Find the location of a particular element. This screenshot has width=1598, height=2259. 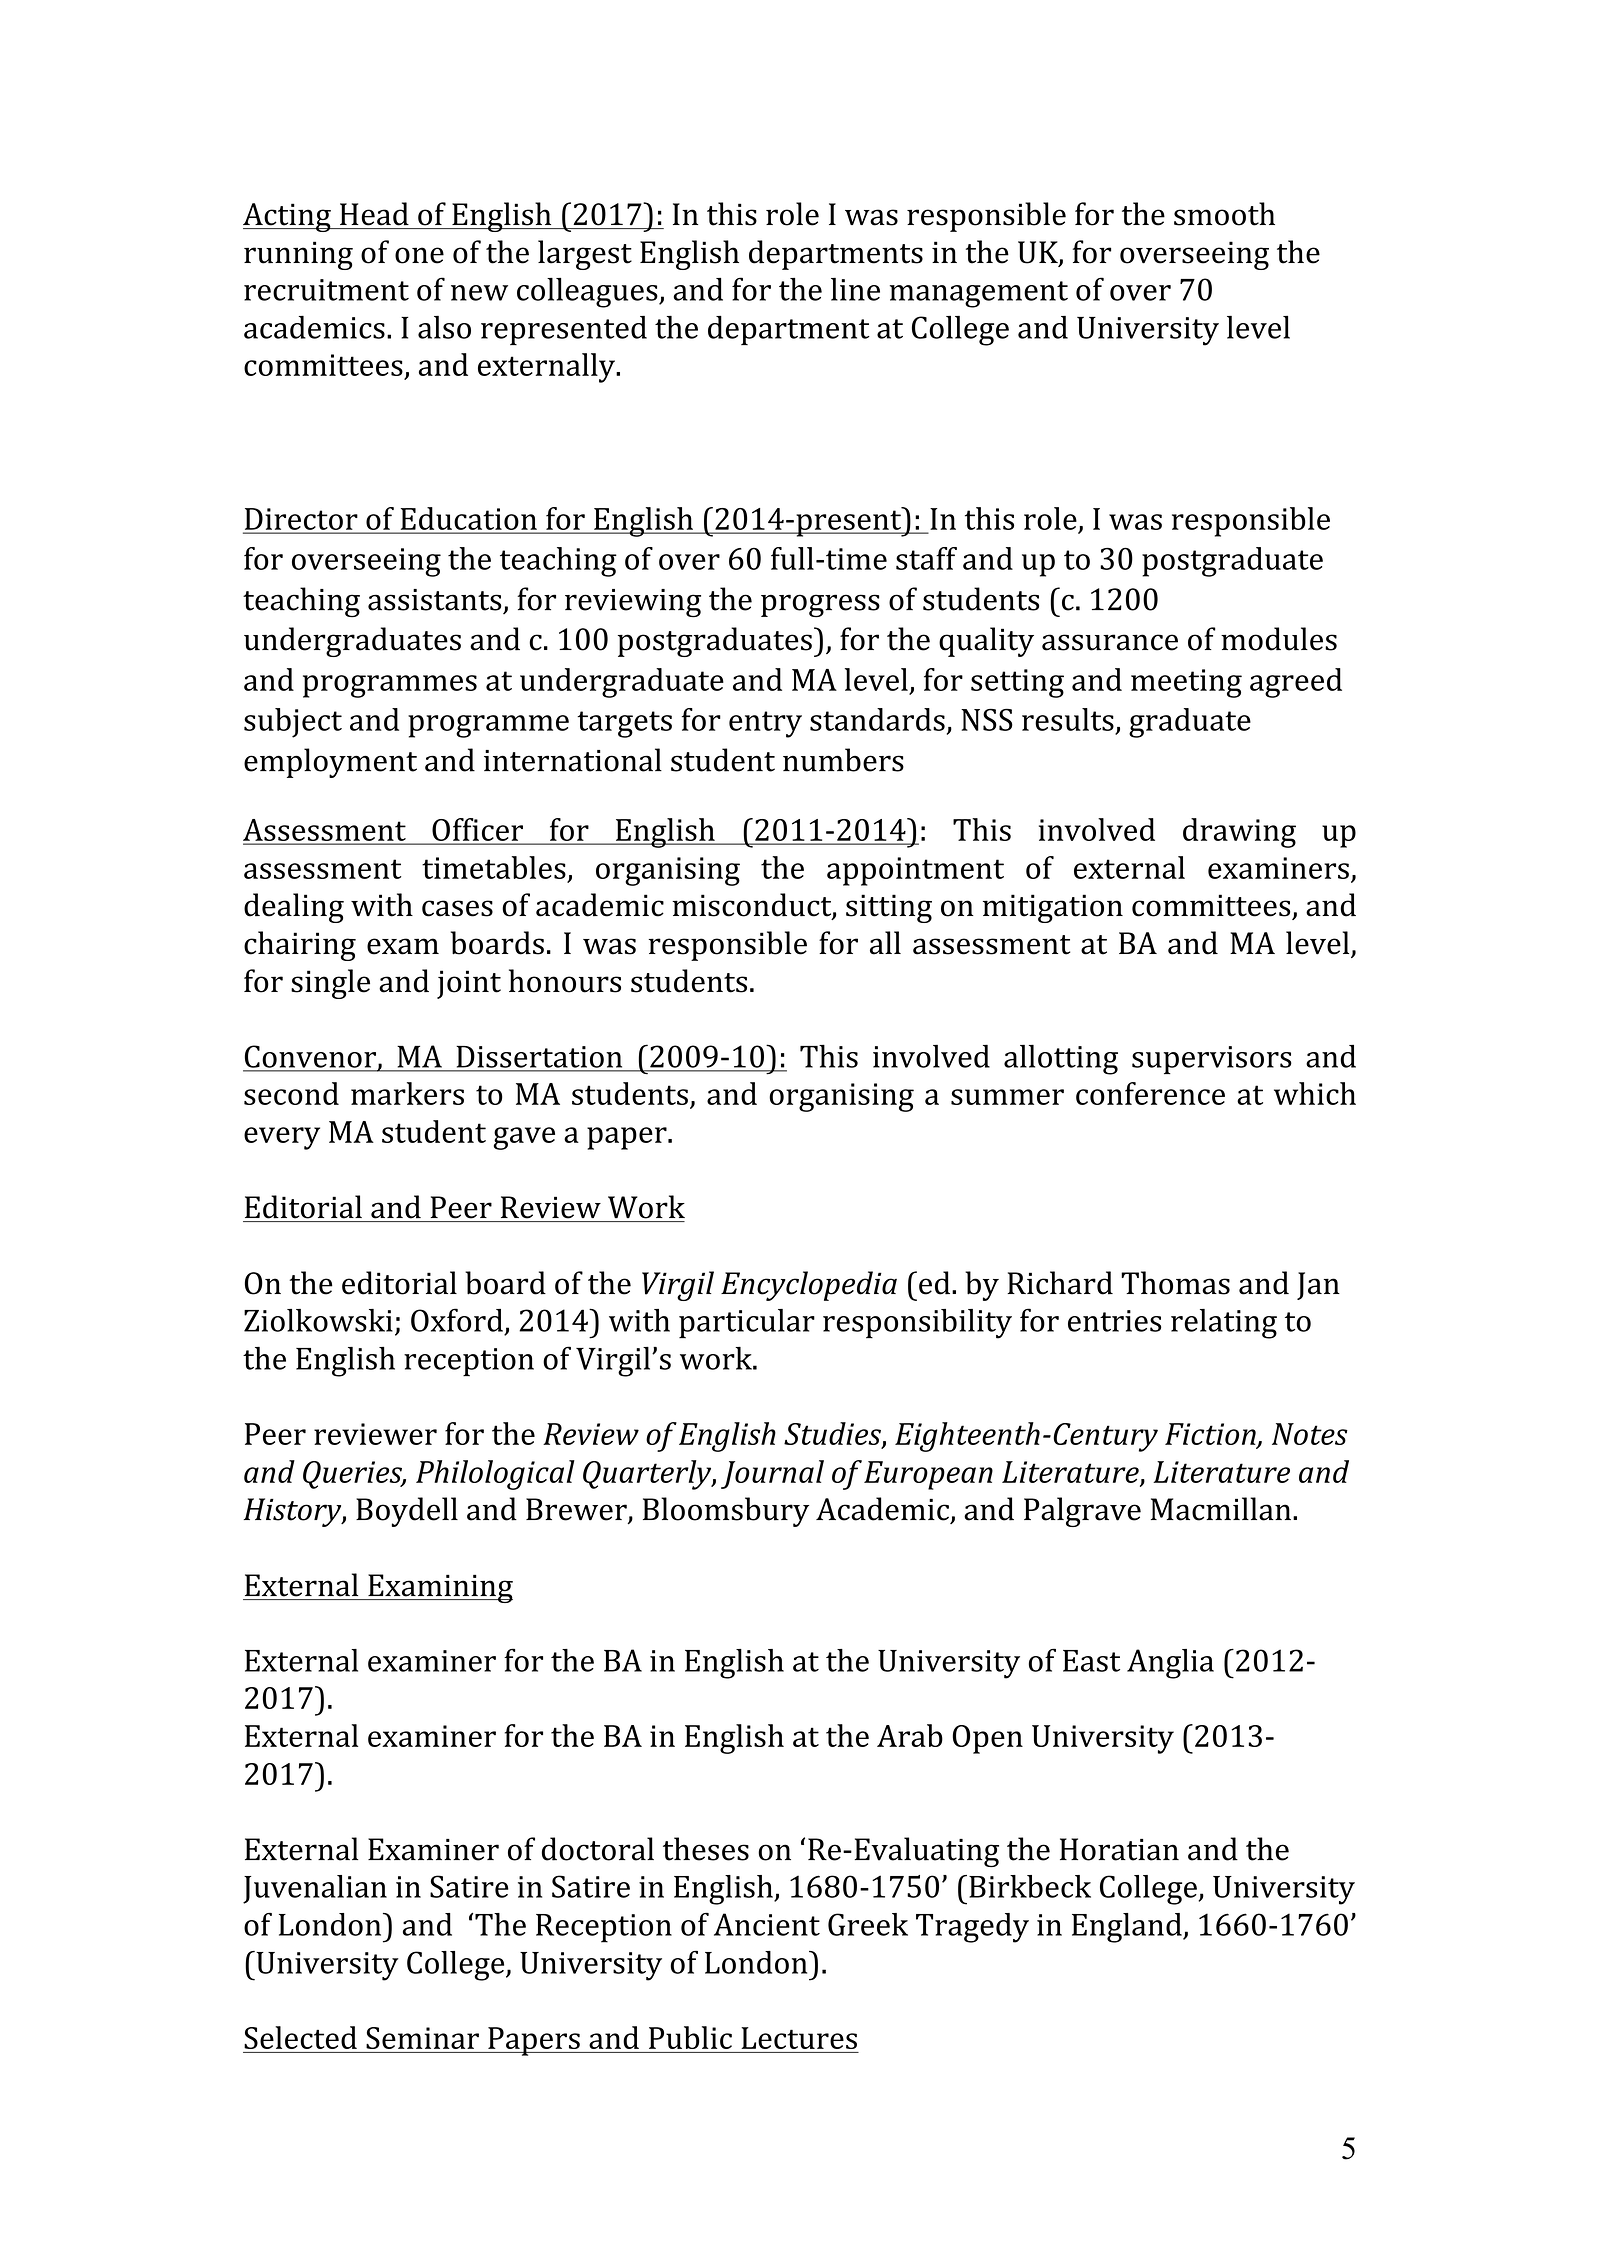

Bloomsbury is located at coordinates (726, 1512).
